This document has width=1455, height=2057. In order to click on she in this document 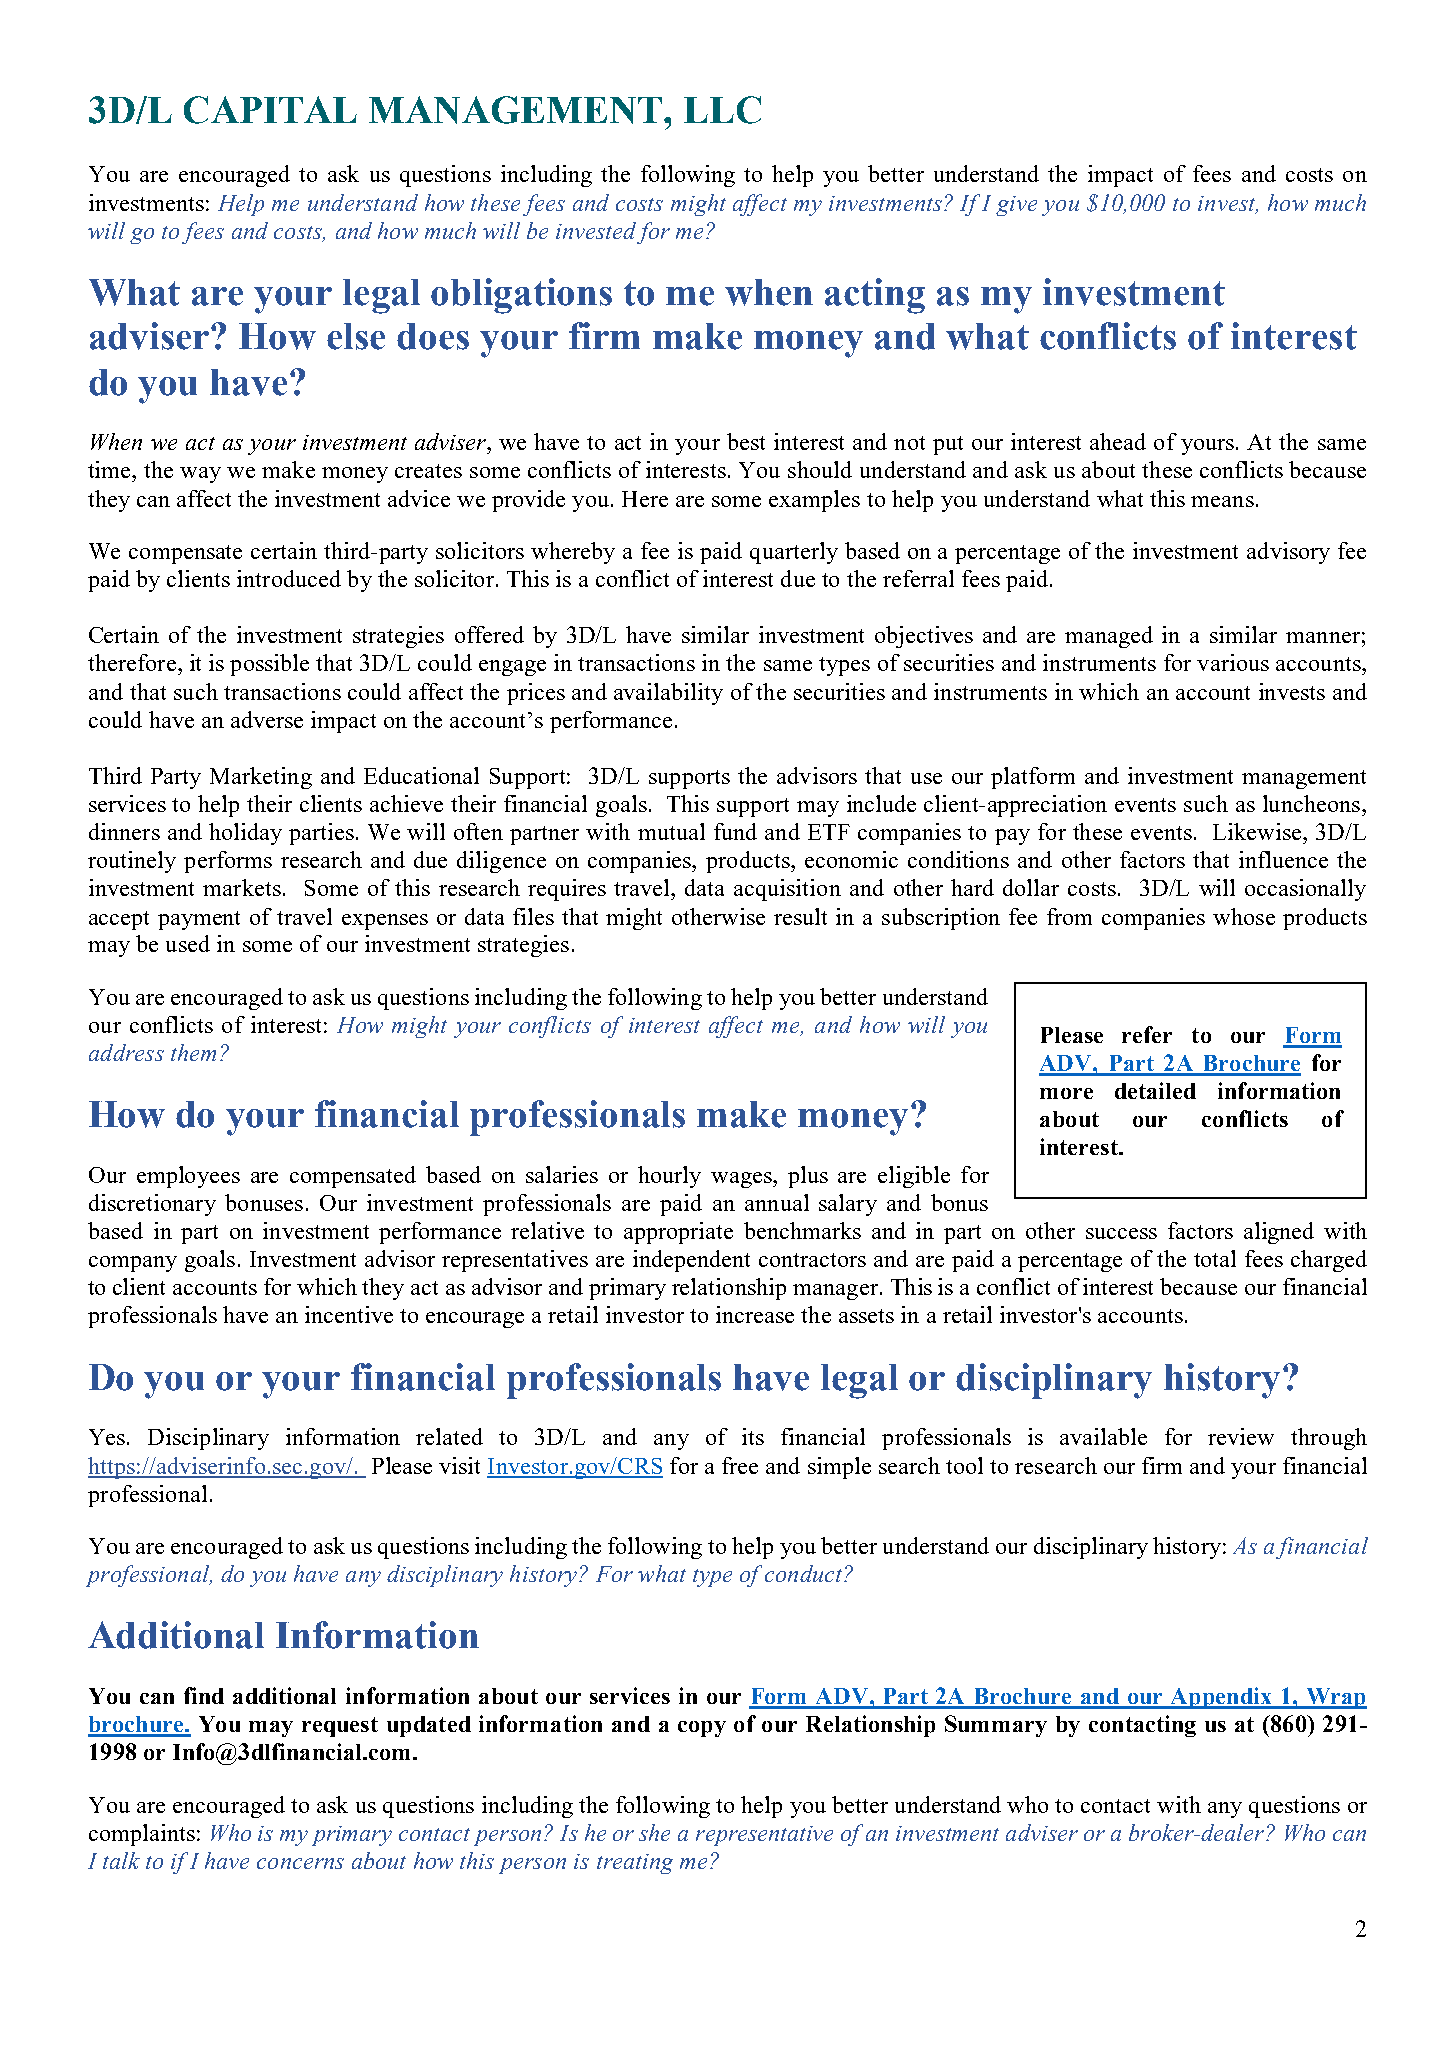, I will do `click(654, 1832)`.
